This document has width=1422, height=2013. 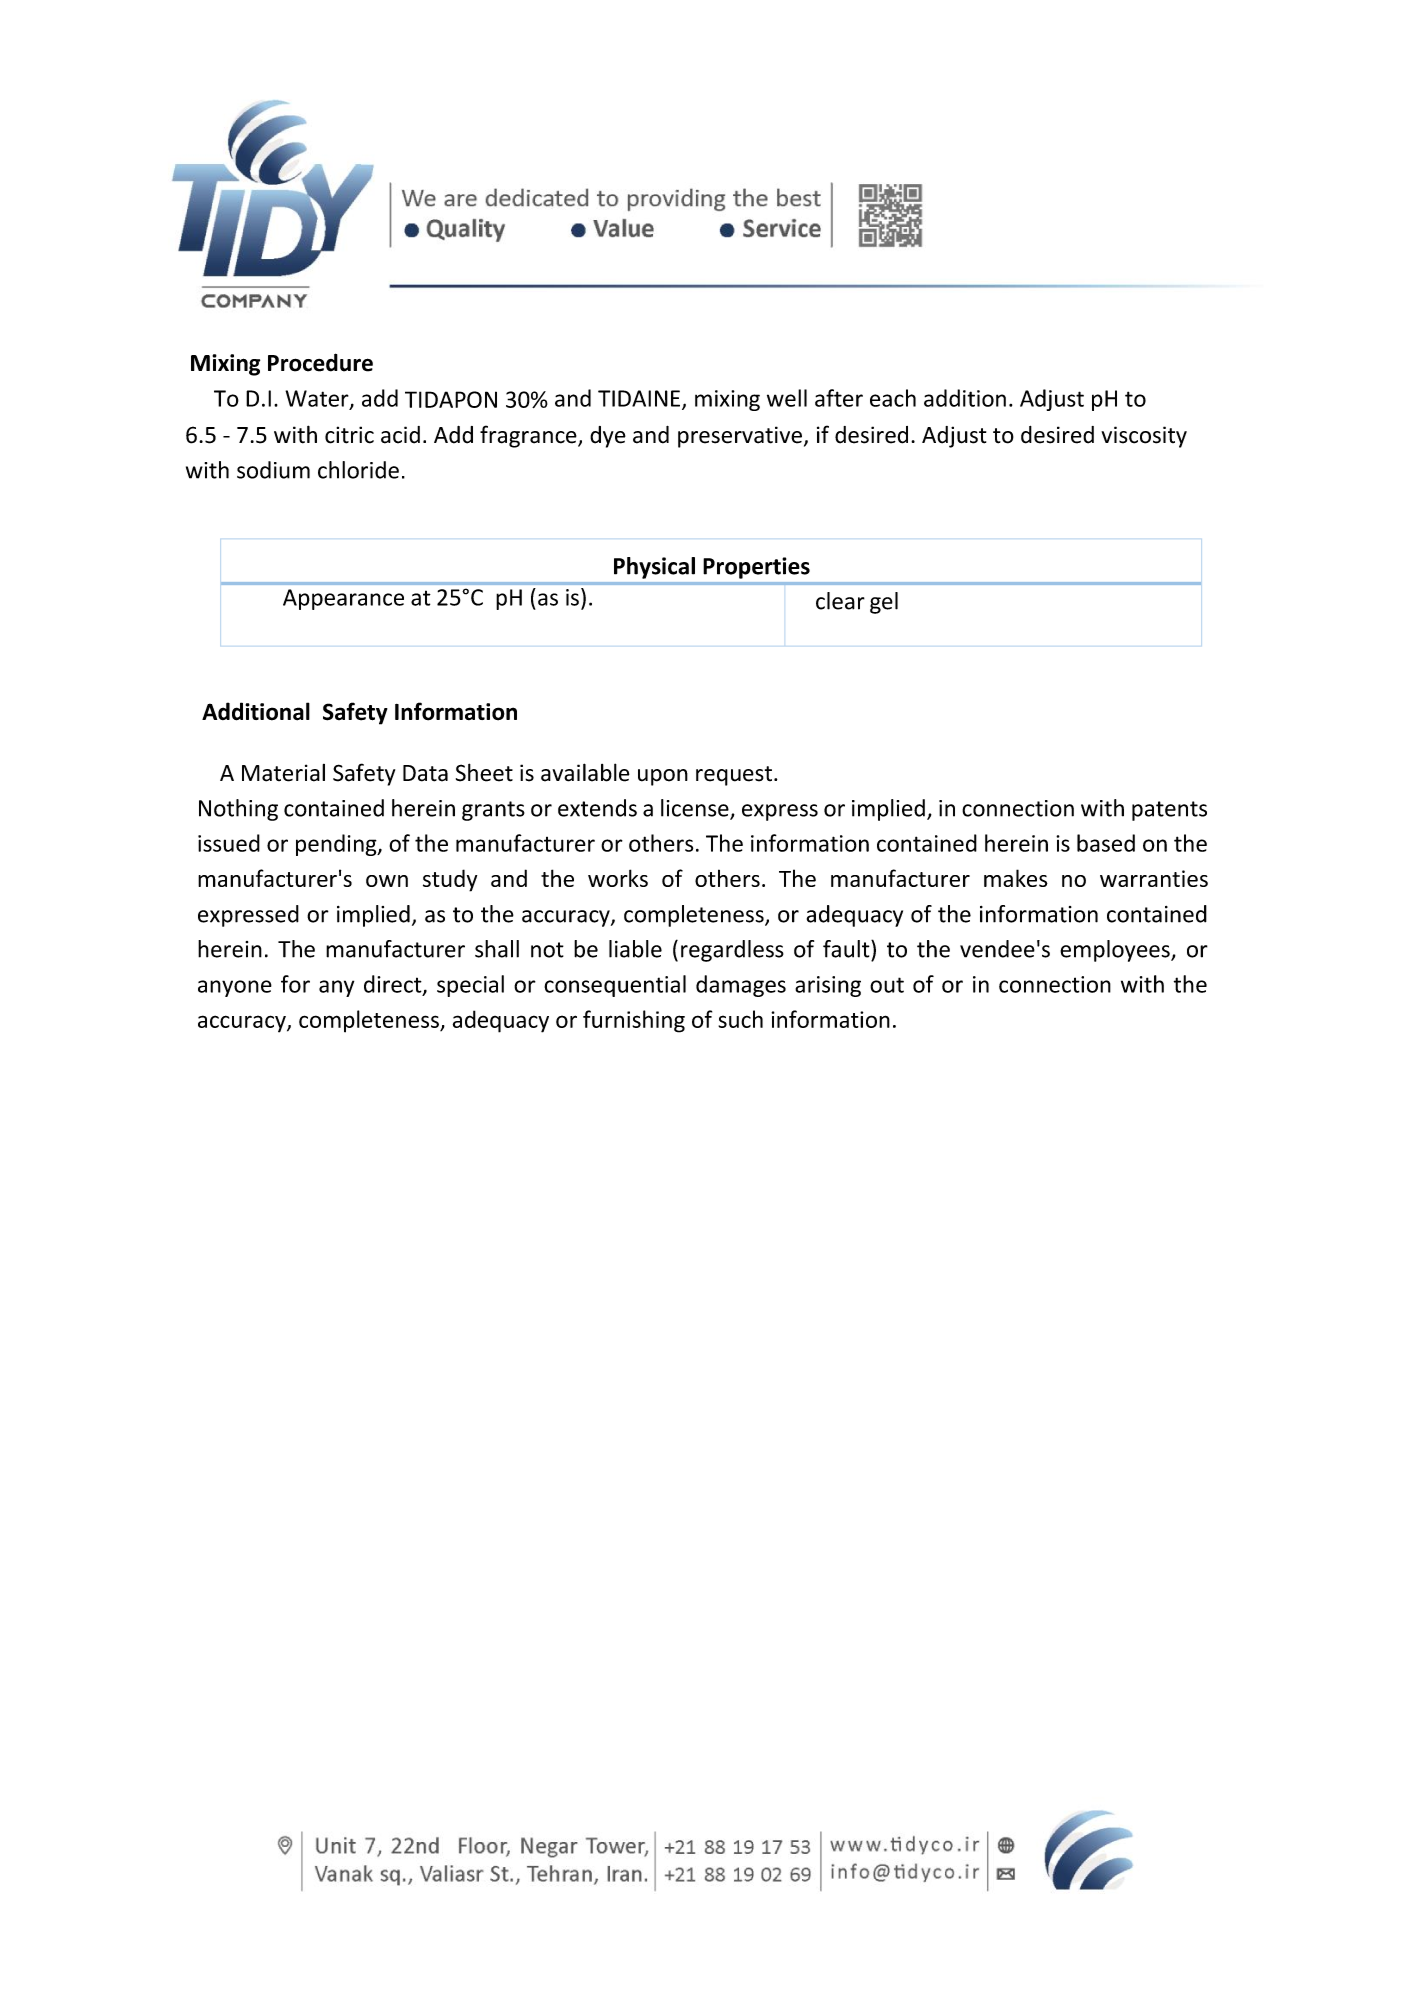 I want to click on well, so click(x=787, y=398).
